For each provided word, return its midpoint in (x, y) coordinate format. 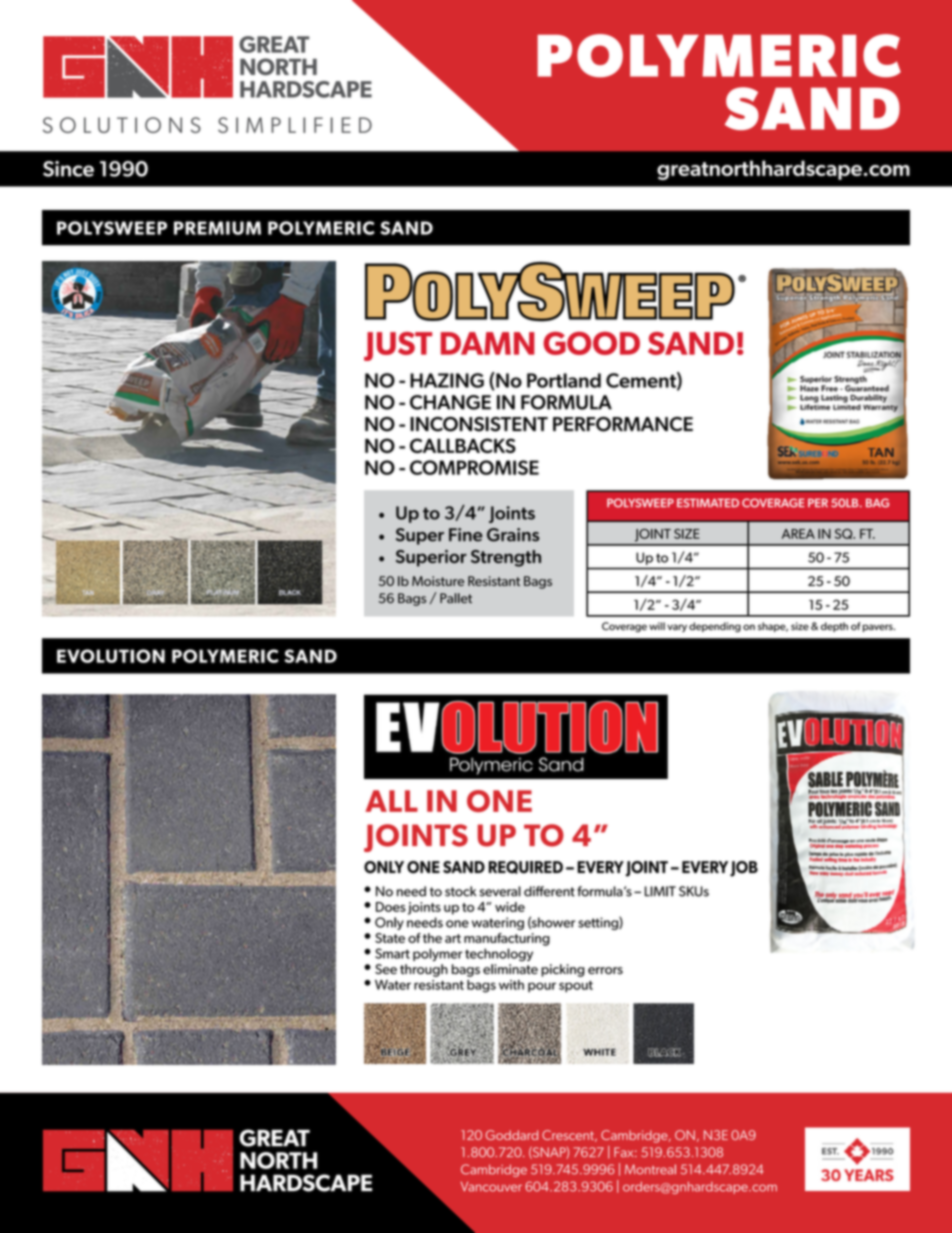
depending (715, 627)
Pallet (456, 598)
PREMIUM (217, 228)
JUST (398, 346)
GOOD (591, 343)
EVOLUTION (111, 656)
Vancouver (491, 1187)
